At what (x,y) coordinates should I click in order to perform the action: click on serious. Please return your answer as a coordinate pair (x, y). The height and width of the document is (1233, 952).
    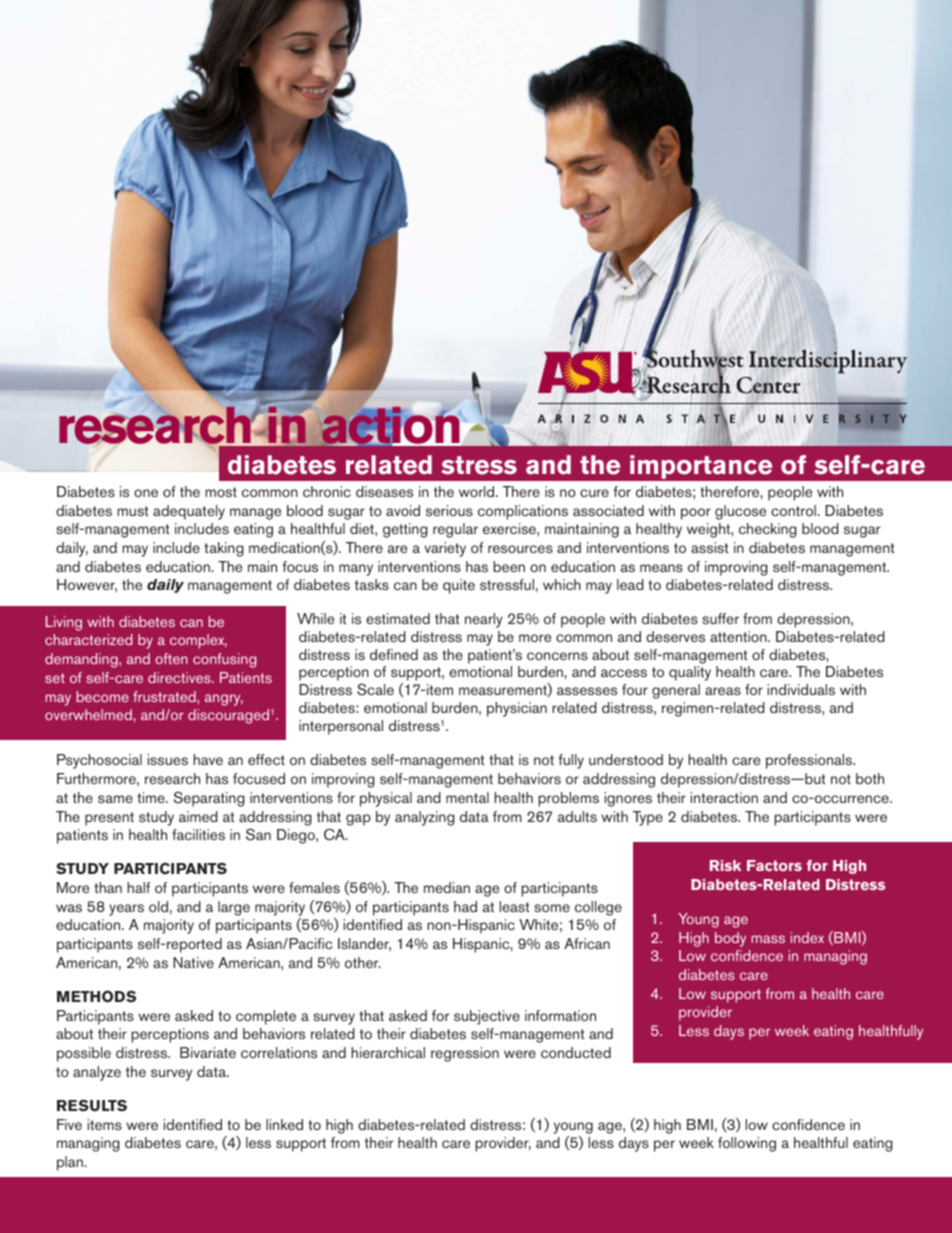
    Looking at the image, I should click on (449, 510).
